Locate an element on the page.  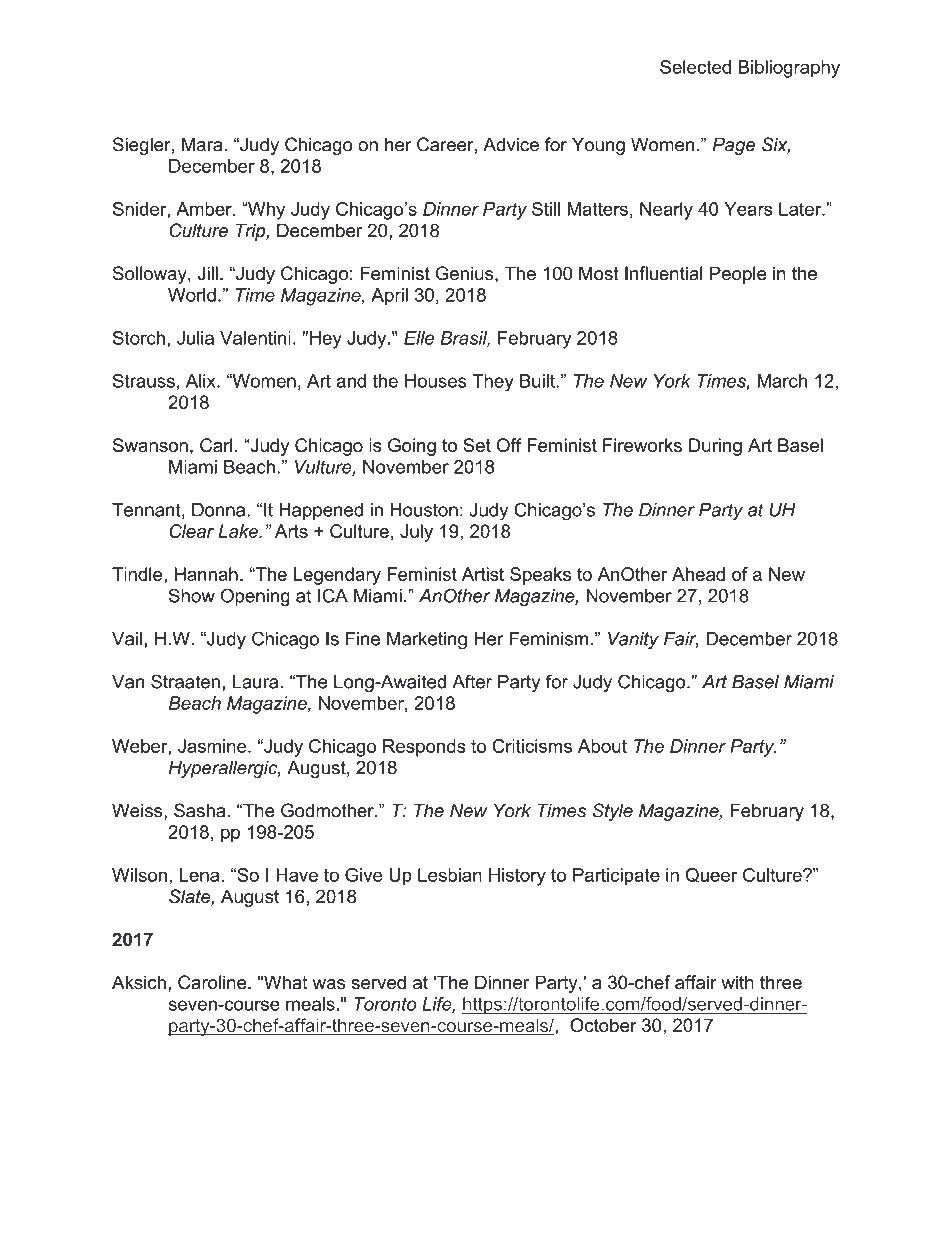
Responds is located at coordinates (424, 748).
